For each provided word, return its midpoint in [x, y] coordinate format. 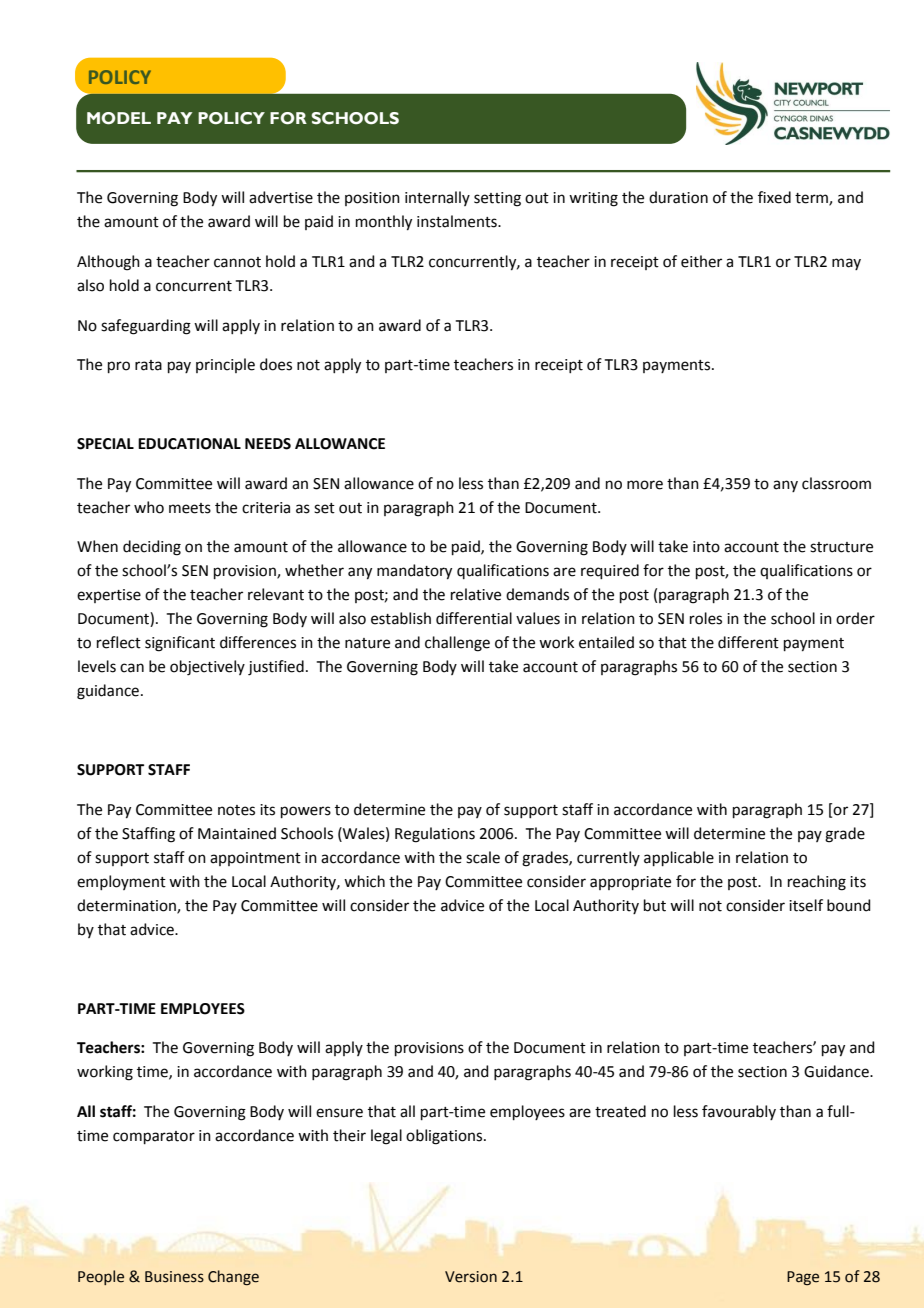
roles [706, 618]
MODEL [119, 118]
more [645, 485]
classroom [836, 483]
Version [471, 1277]
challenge [457, 644]
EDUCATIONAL [189, 444]
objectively [207, 668]
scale [483, 857]
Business [174, 1277]
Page [803, 1278]
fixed [774, 197]
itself [806, 905]
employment [121, 882]
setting [497, 199]
